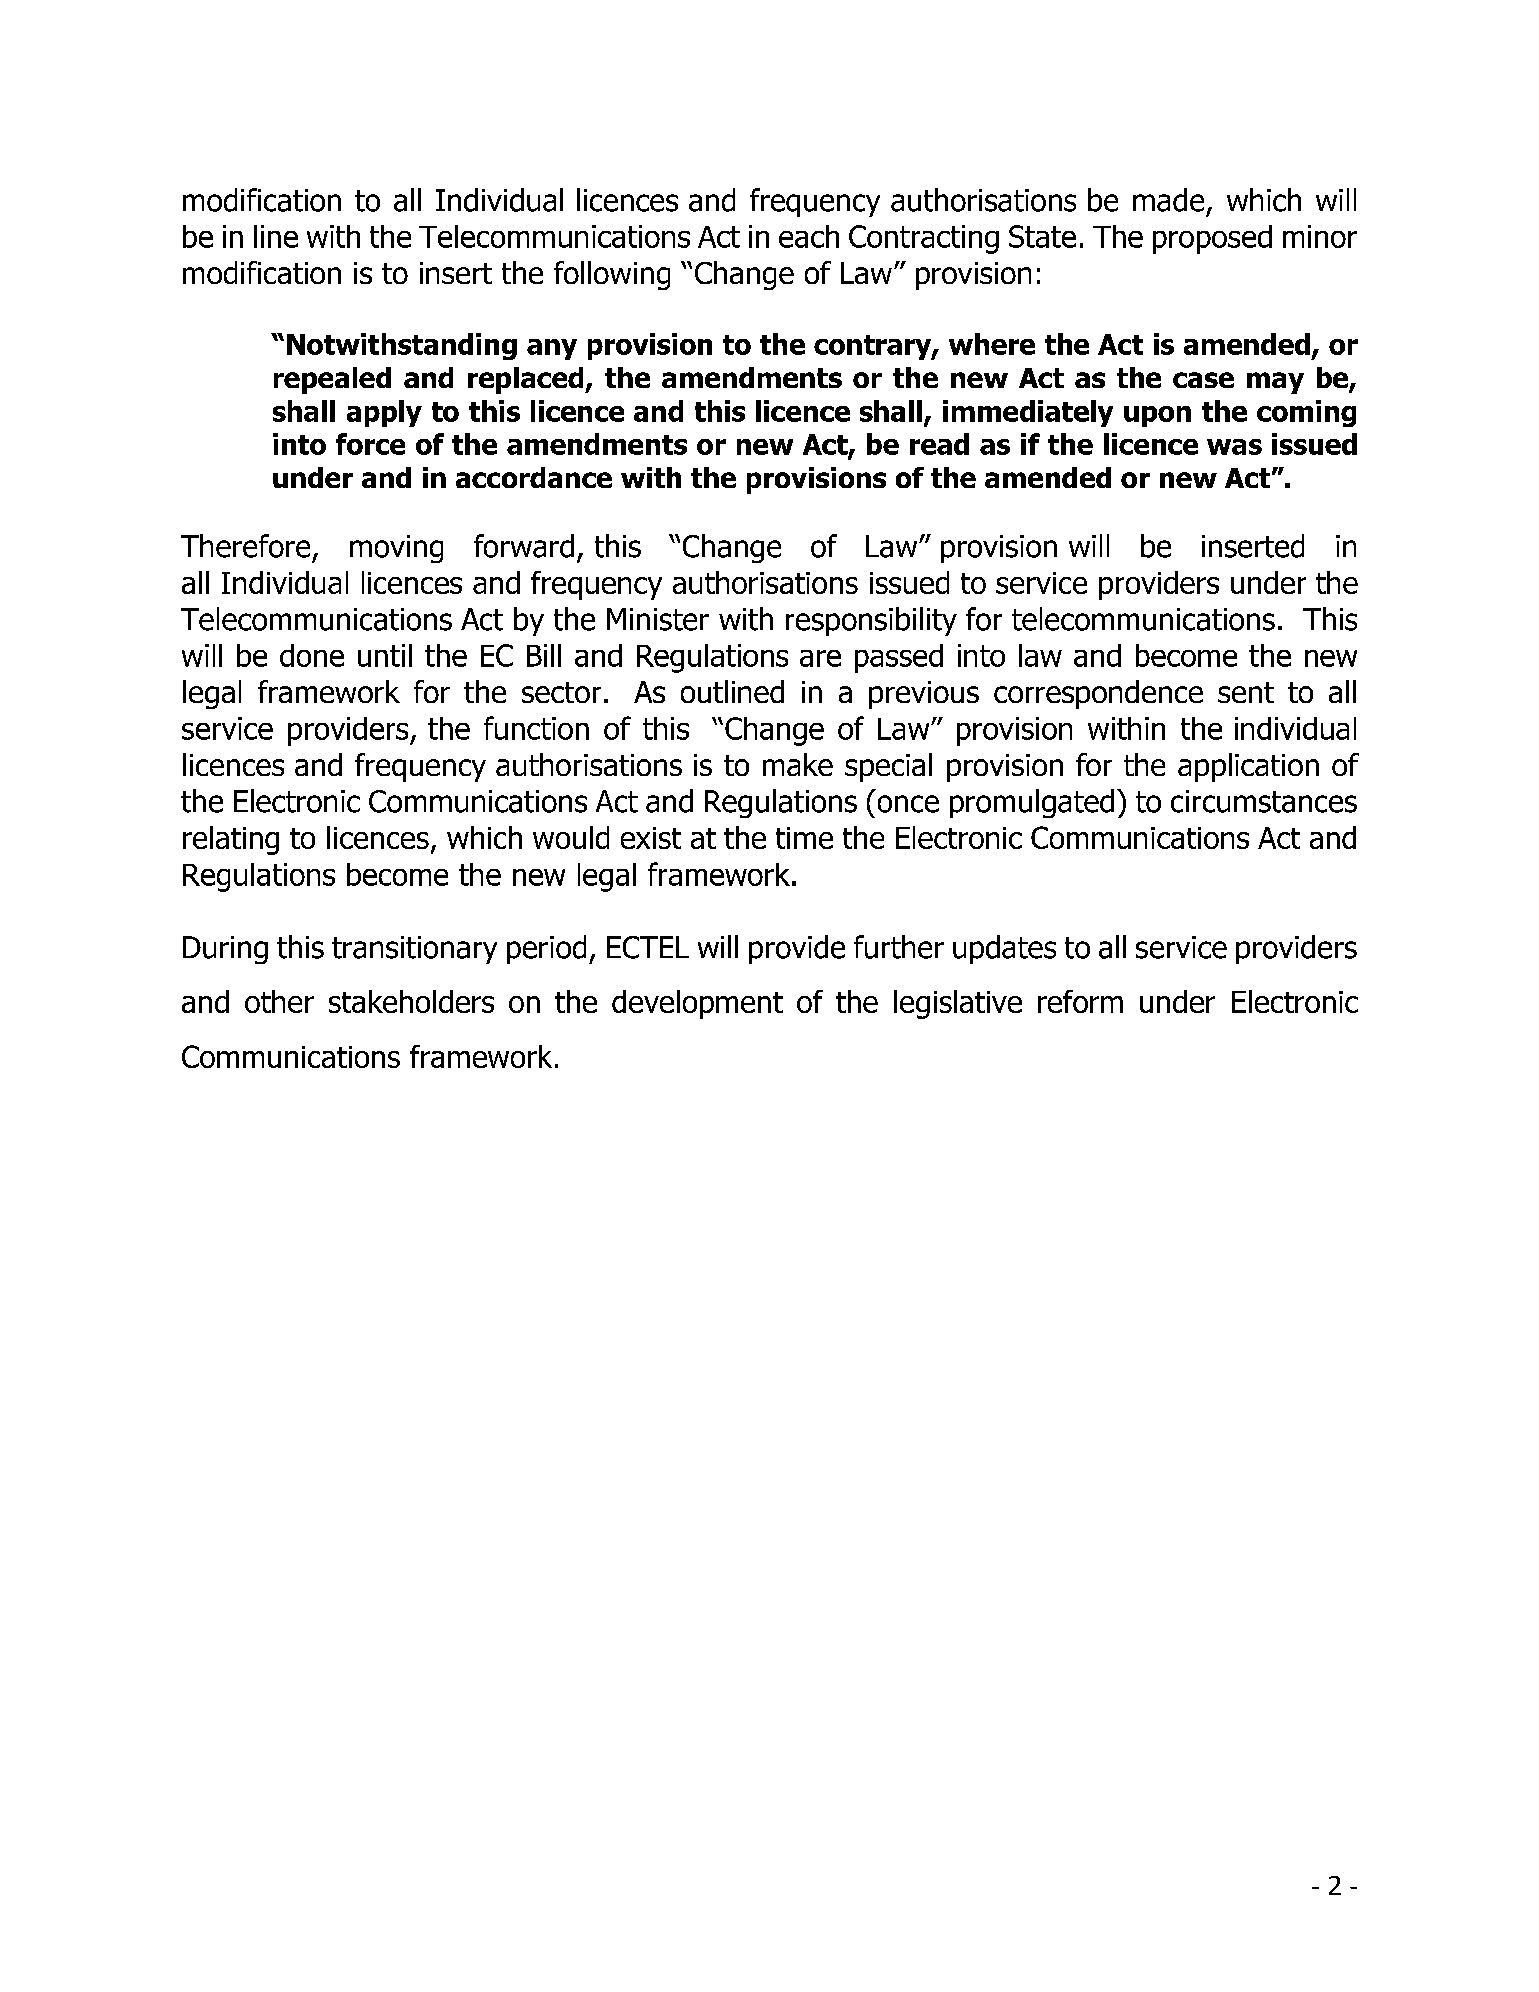 This document has width=1539, height=1992. I want to click on responsibility, so click(871, 621).
